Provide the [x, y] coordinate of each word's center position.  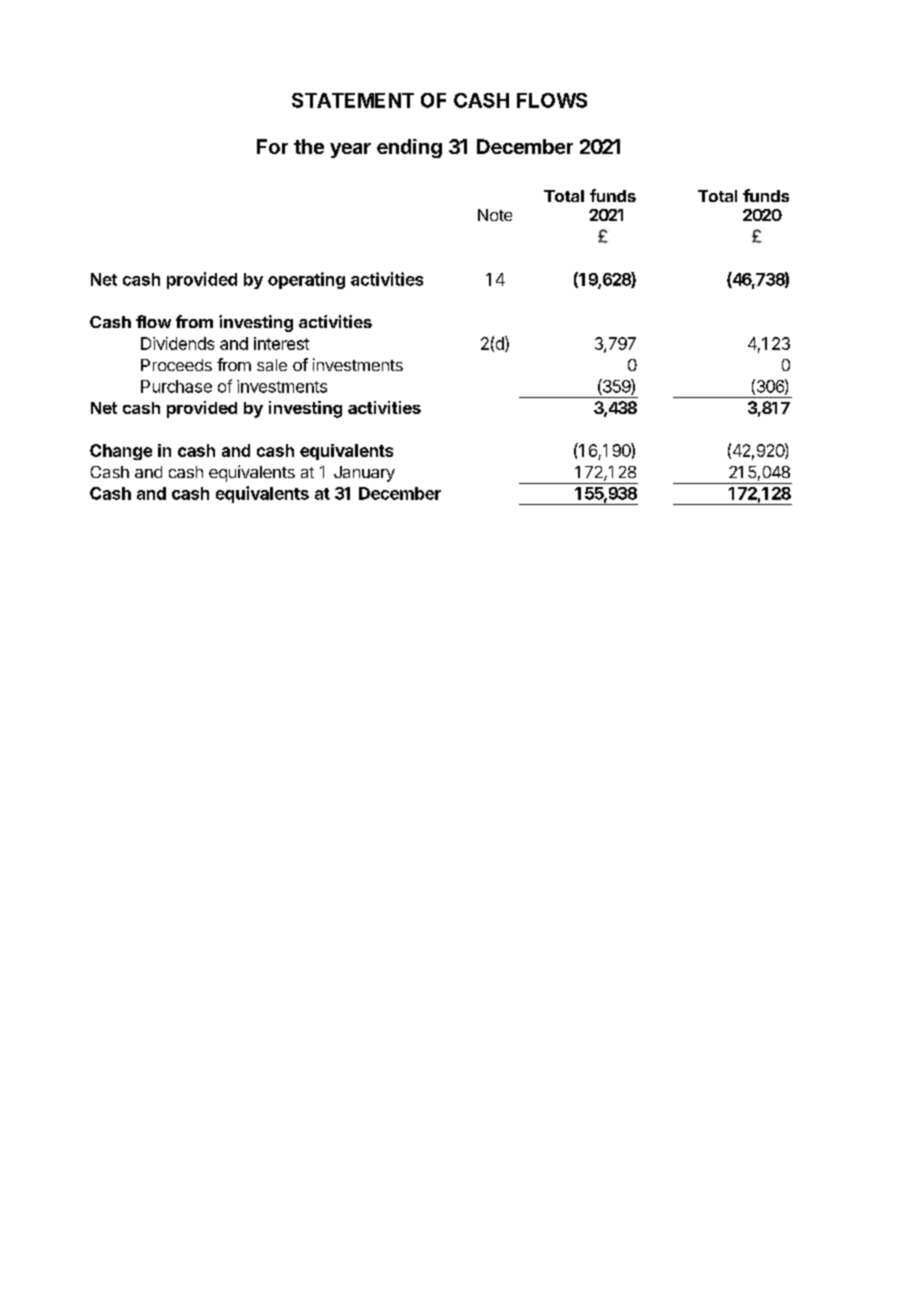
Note [495, 215]
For [272, 146]
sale [272, 365]
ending [409, 148]
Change [121, 452]
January [364, 474]
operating [306, 280]
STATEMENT [353, 100]
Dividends [177, 343]
